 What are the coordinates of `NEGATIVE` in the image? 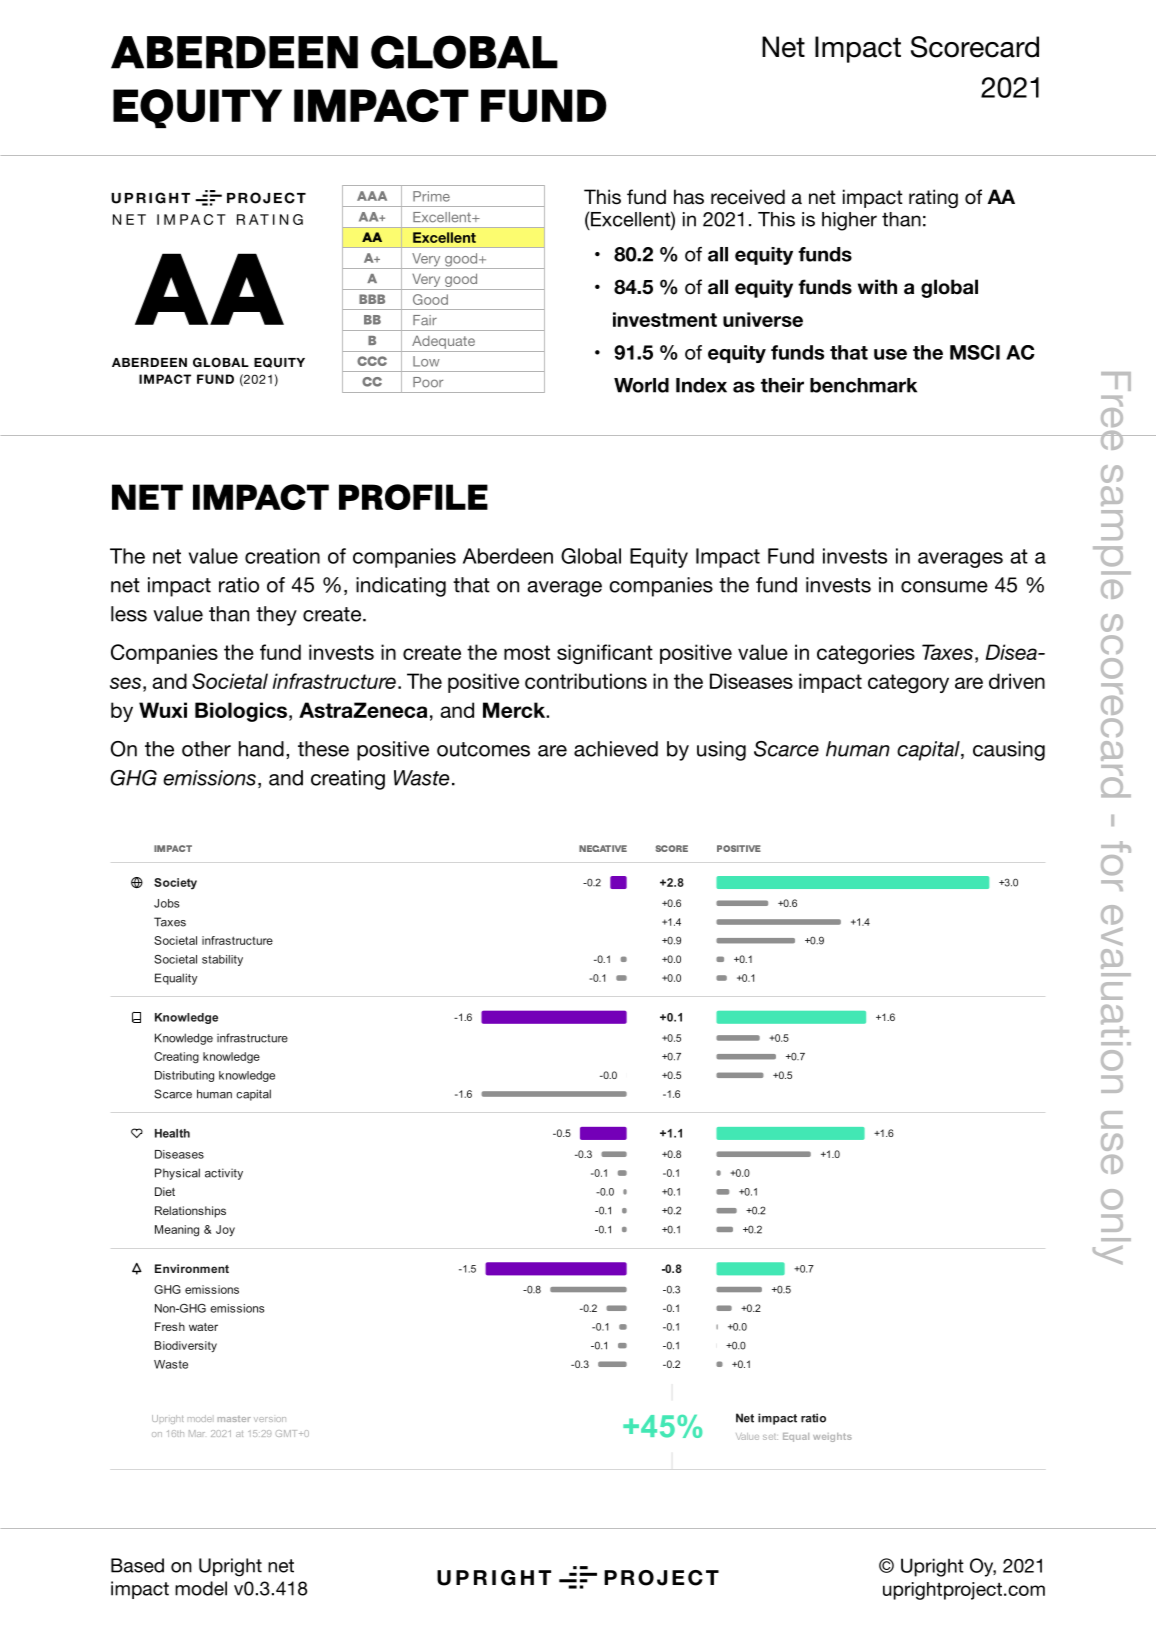 It's located at (603, 848).
